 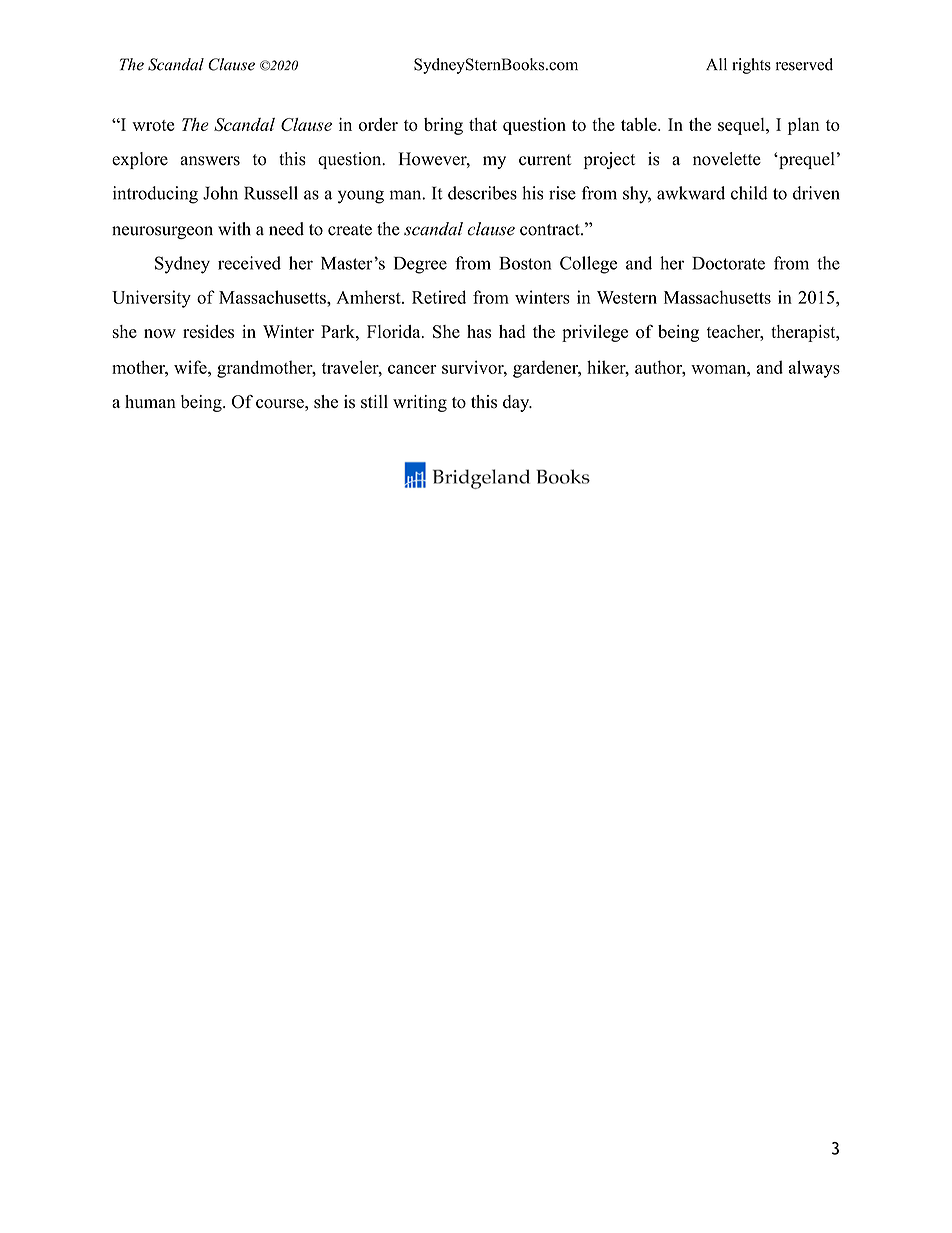 I want to click on has, so click(x=479, y=331).
